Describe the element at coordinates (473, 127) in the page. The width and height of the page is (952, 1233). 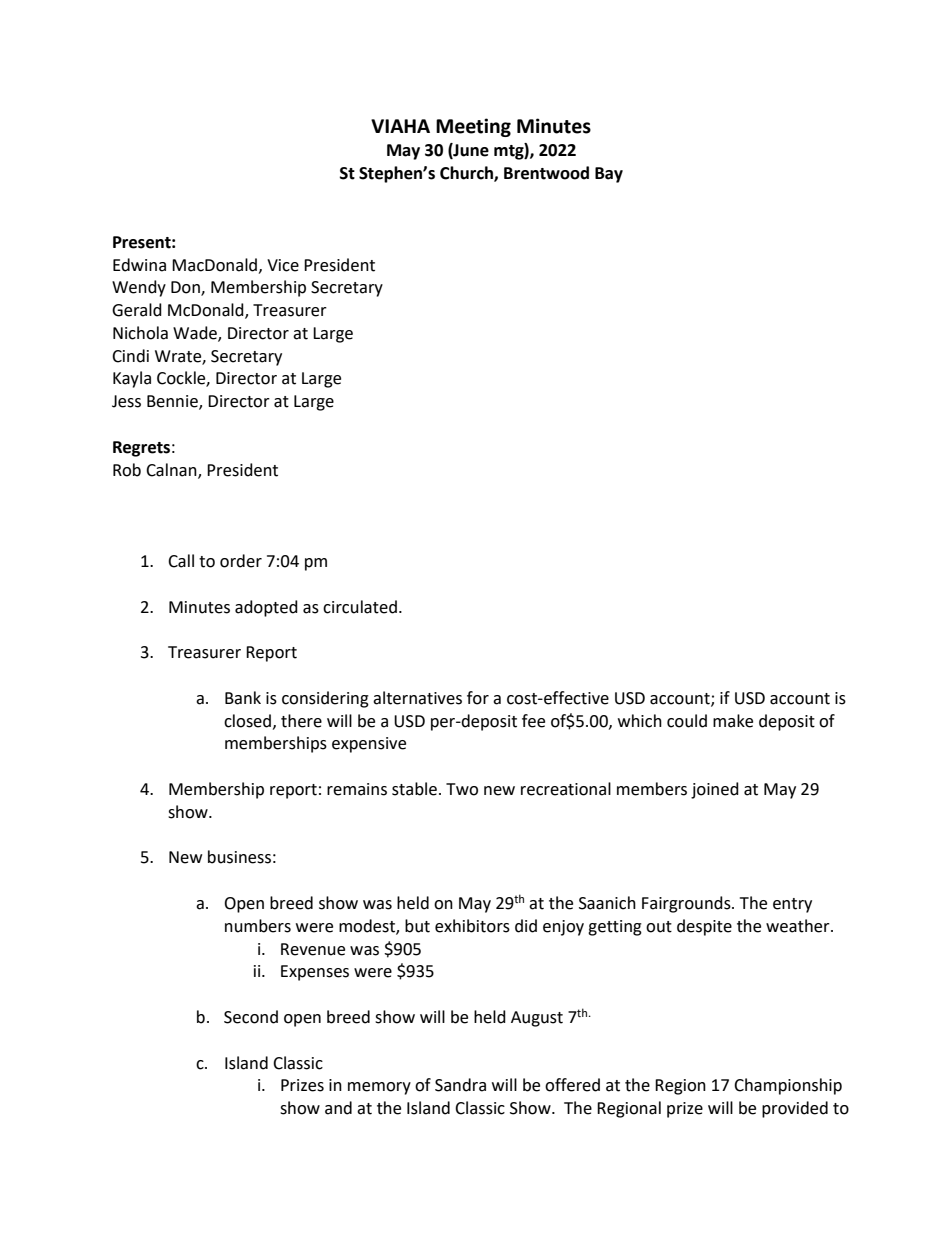
I see `Meeting` at that location.
